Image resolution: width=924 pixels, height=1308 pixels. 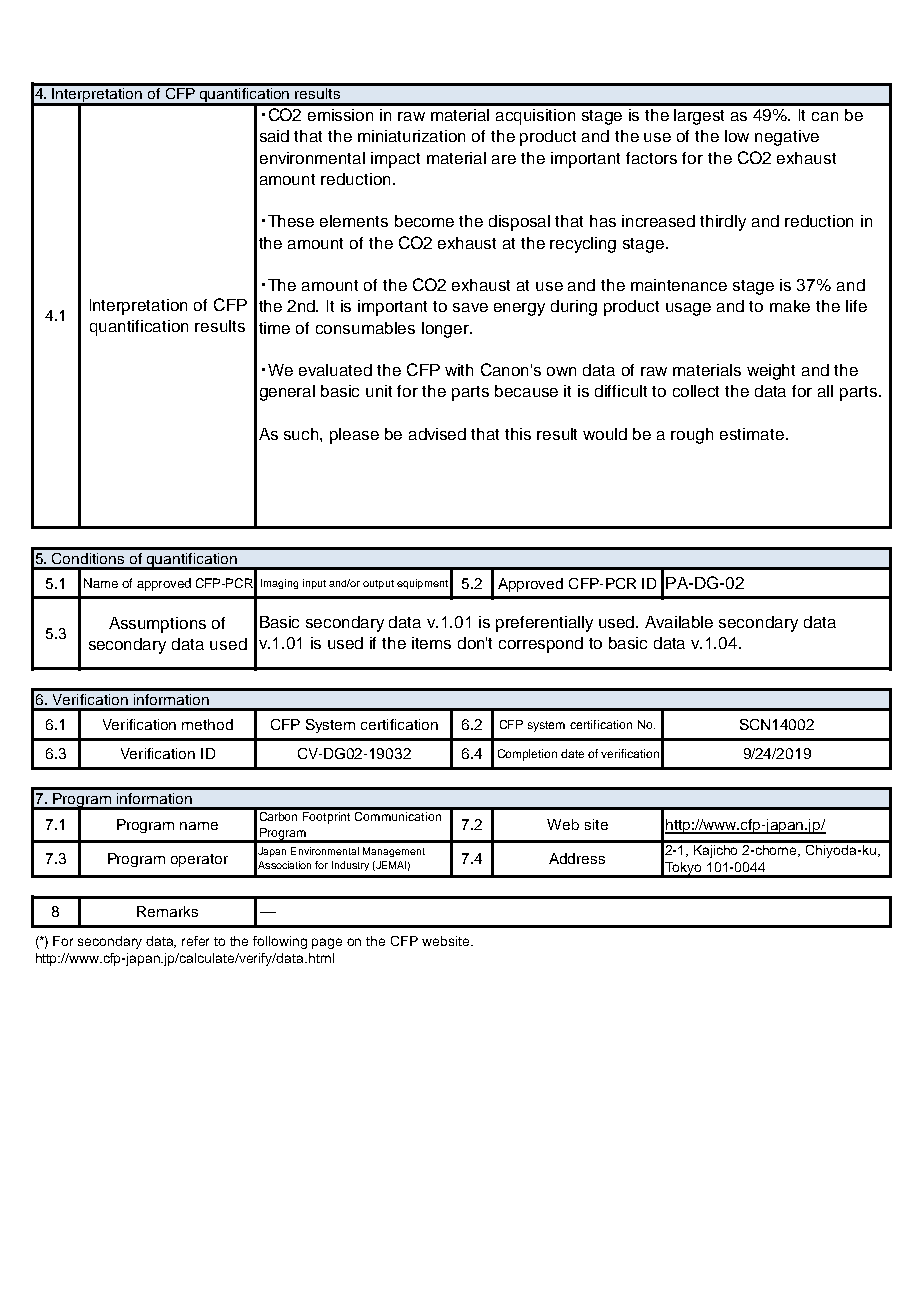 What do you see at coordinates (572, 753) in the screenshot?
I see `date` at bounding box center [572, 753].
